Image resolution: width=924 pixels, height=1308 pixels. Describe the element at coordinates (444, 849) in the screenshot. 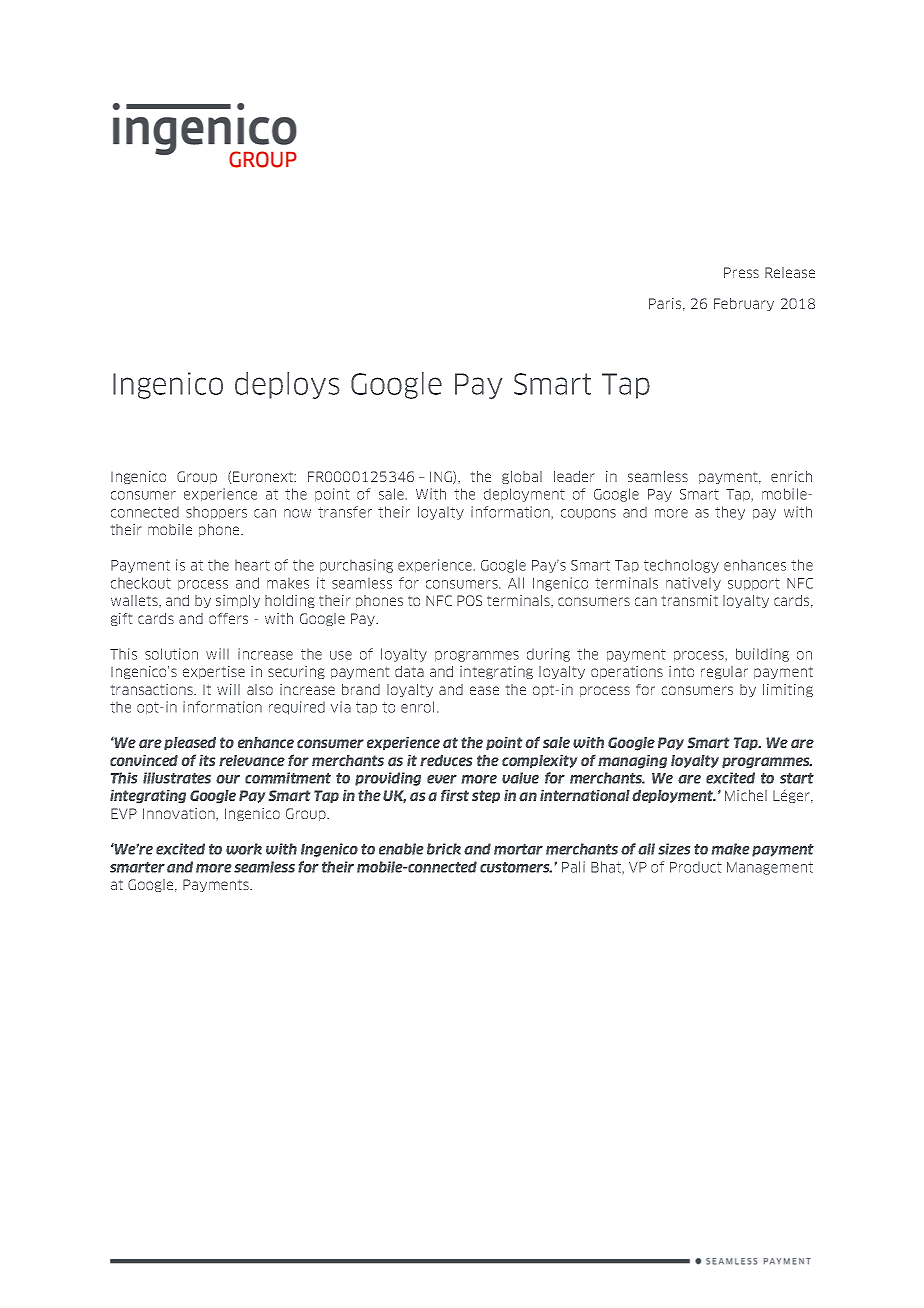

I see `brick` at that location.
